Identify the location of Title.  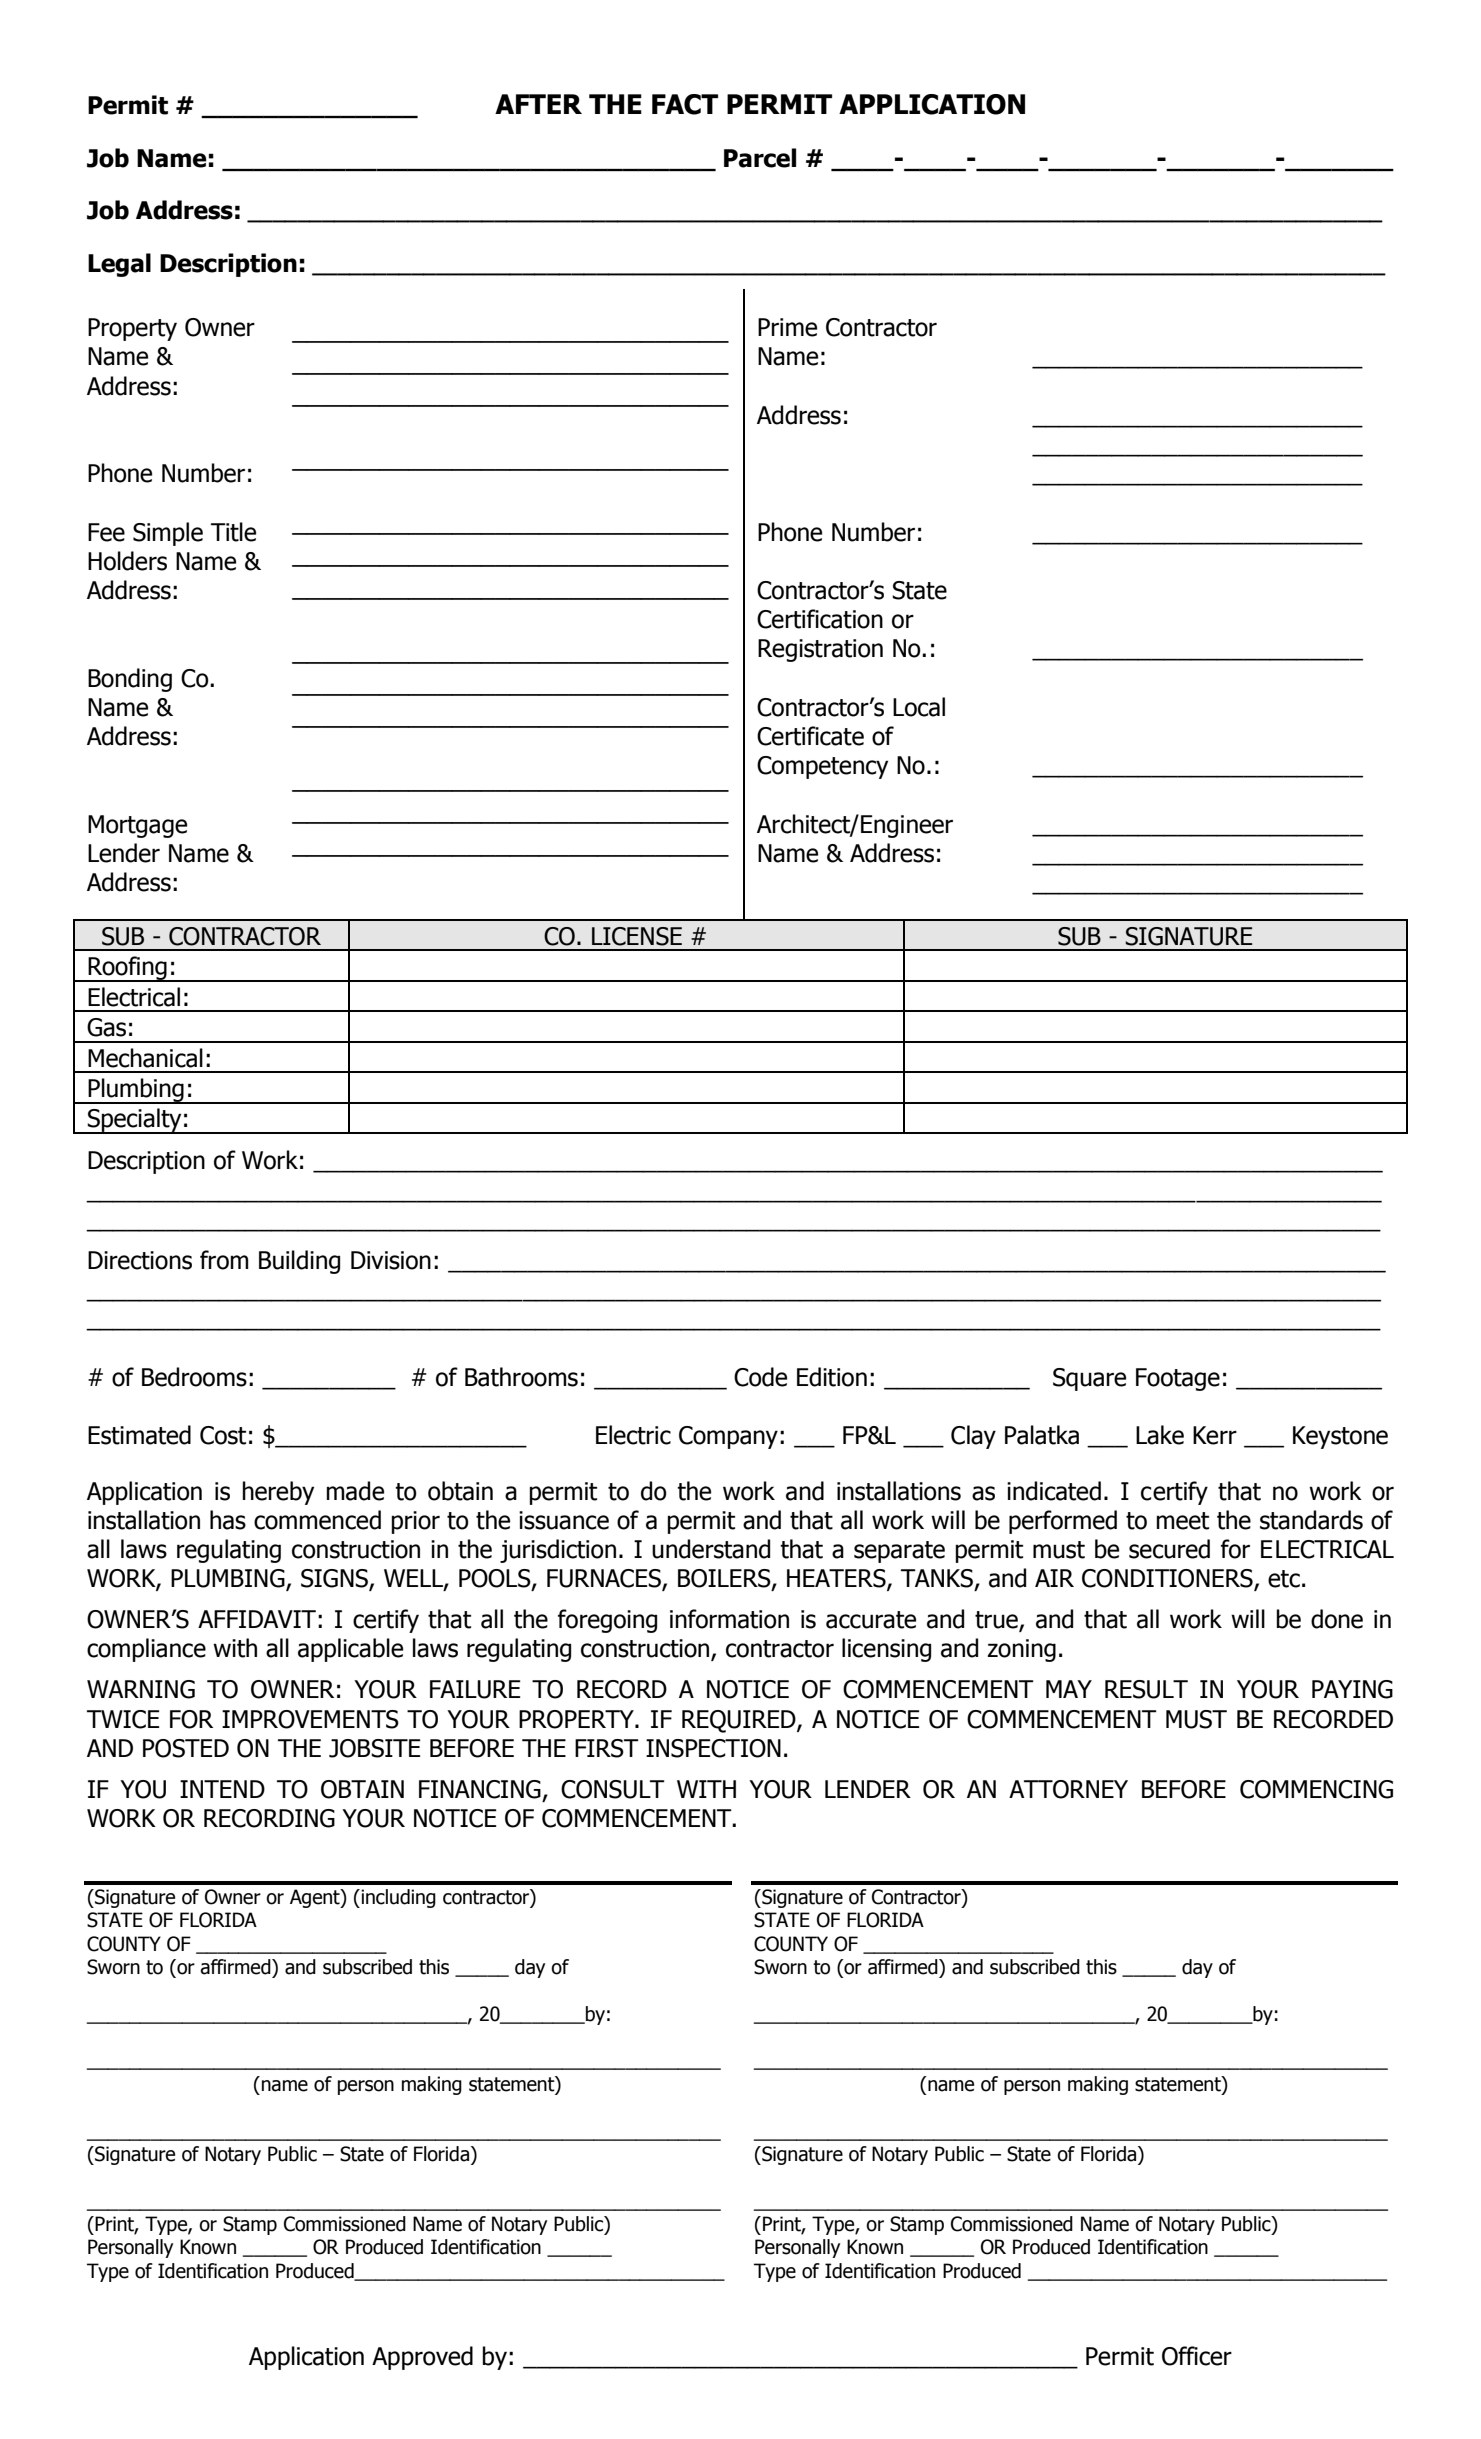
(233, 532).
